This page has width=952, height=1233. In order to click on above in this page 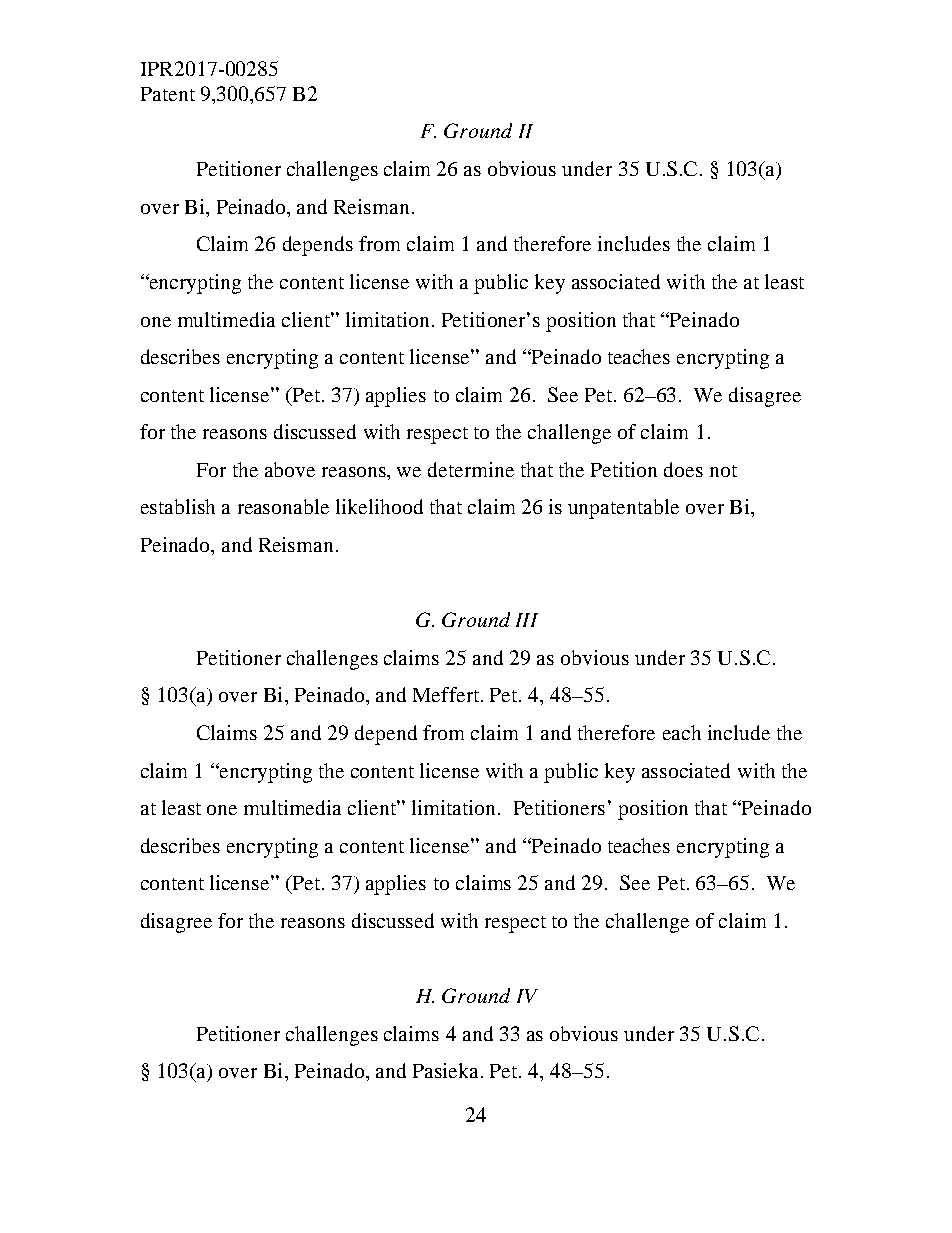, I will do `click(290, 469)`.
